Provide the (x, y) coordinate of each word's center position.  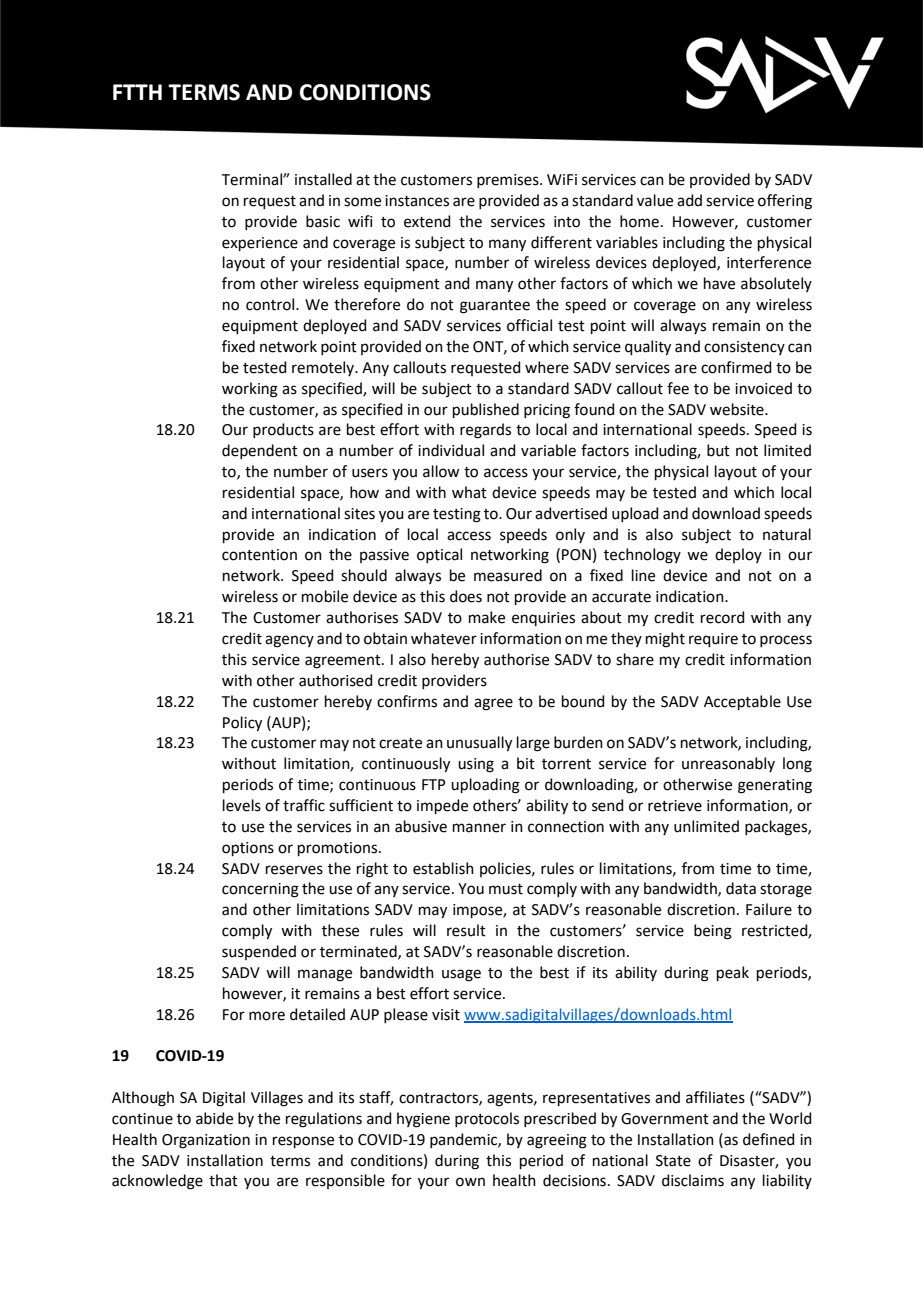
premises (509, 181)
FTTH (137, 92)
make (487, 617)
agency (289, 641)
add (689, 200)
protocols (487, 1119)
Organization (206, 1141)
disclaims (693, 1180)
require (713, 640)
